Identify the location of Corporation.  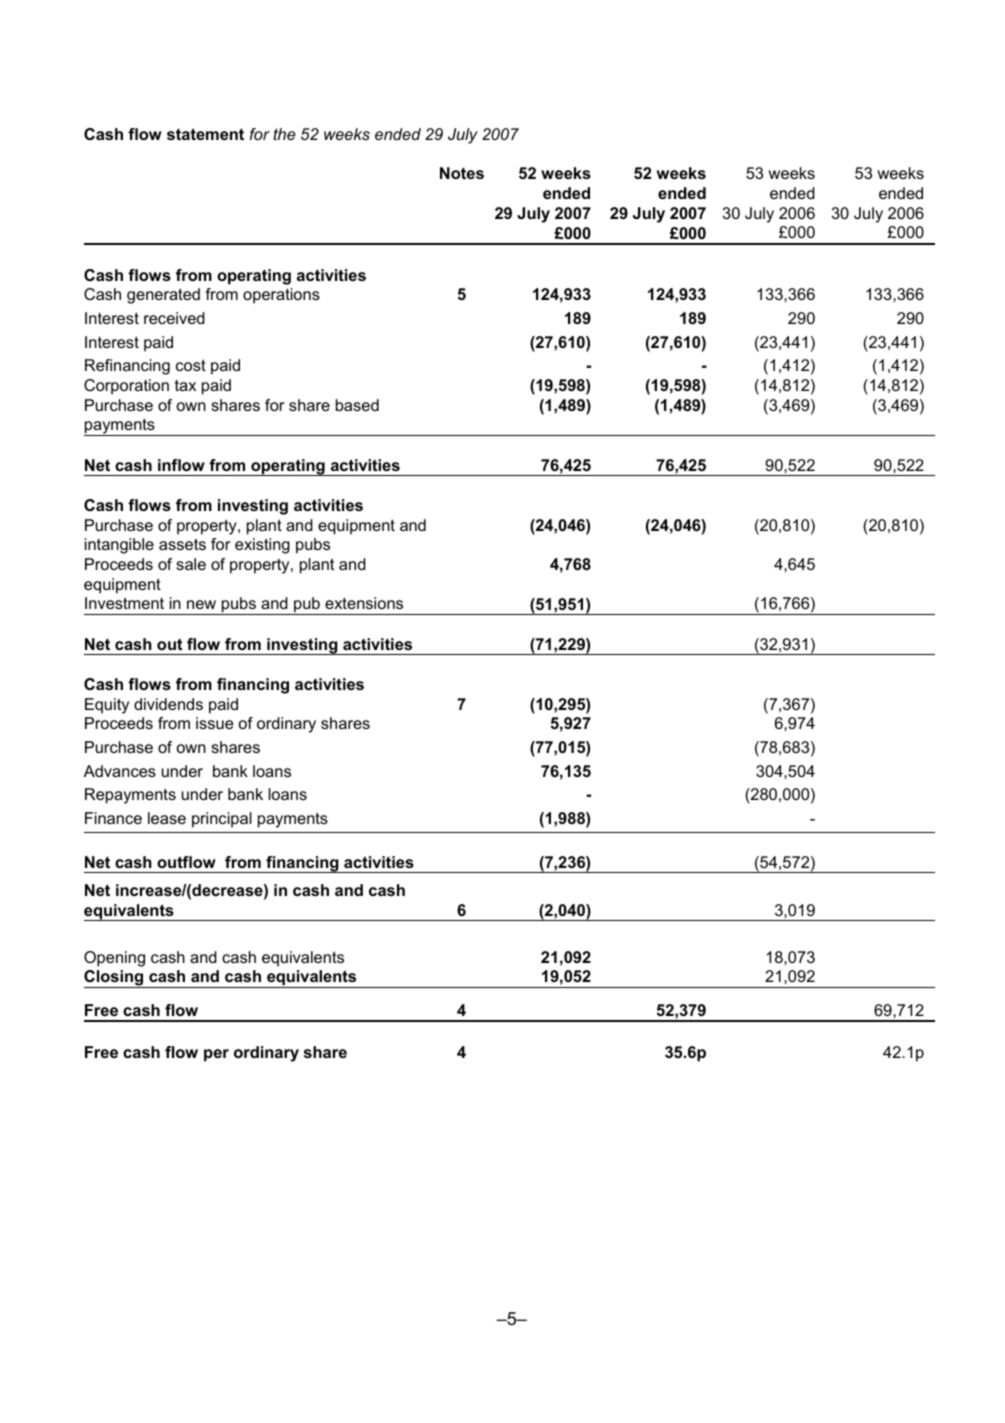
(126, 387).
